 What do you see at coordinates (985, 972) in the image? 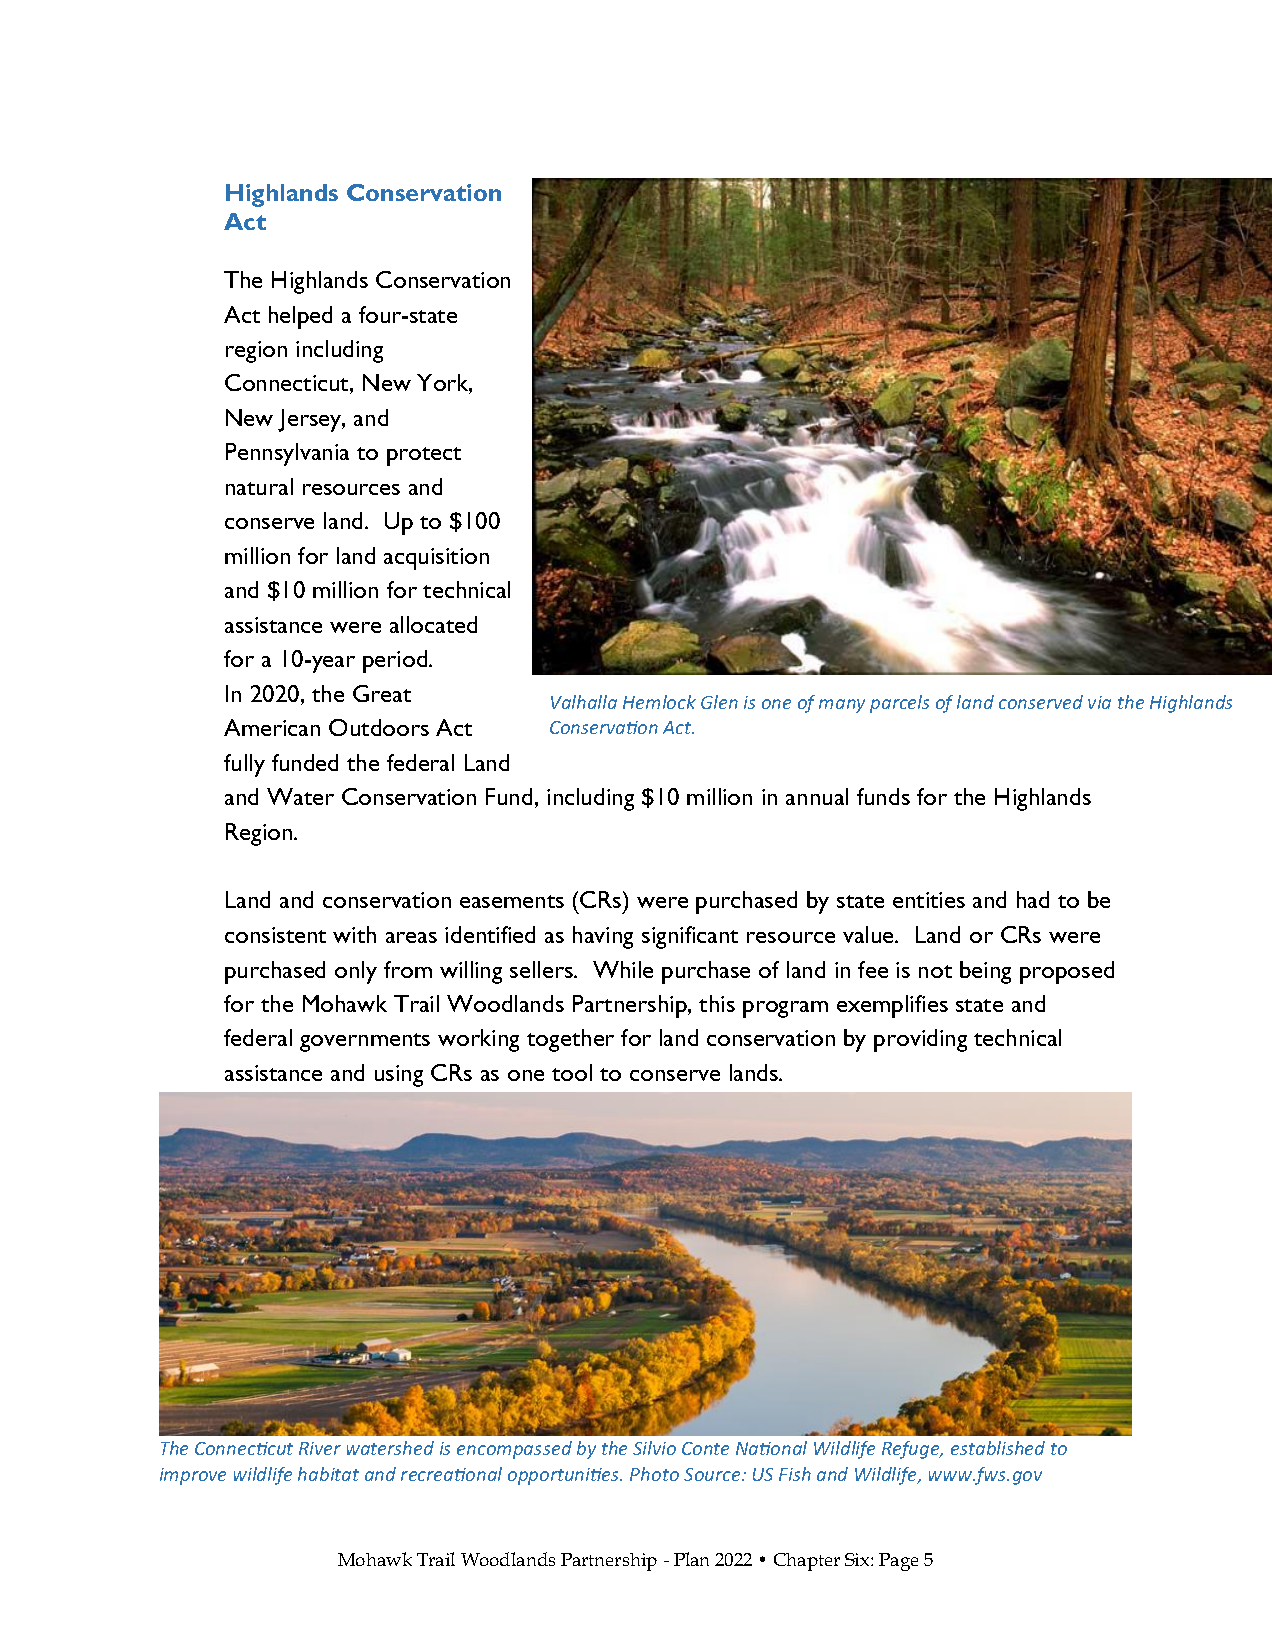
I see `being` at bounding box center [985, 972].
